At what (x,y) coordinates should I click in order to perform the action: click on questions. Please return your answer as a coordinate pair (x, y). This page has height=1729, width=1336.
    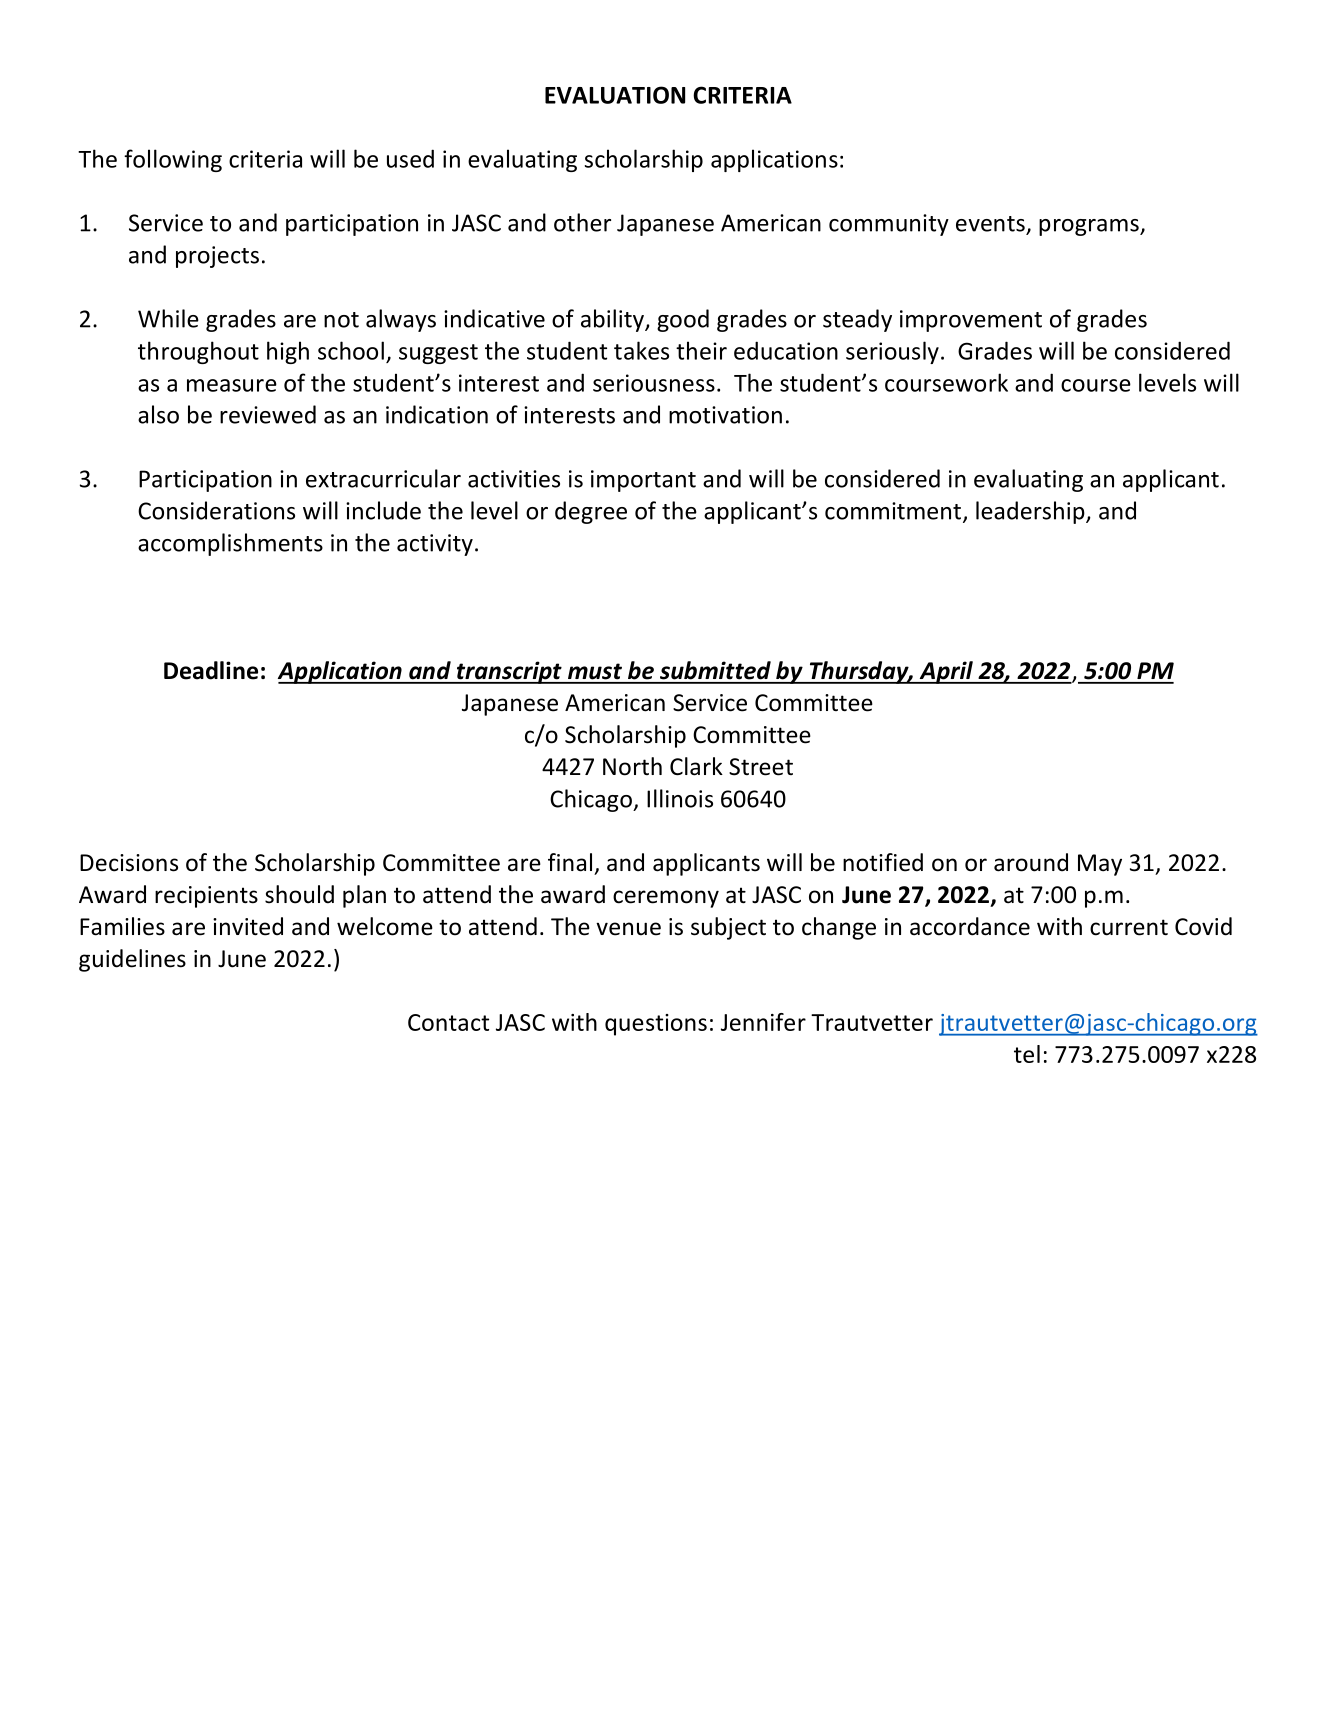
    Looking at the image, I should click on (656, 1025).
